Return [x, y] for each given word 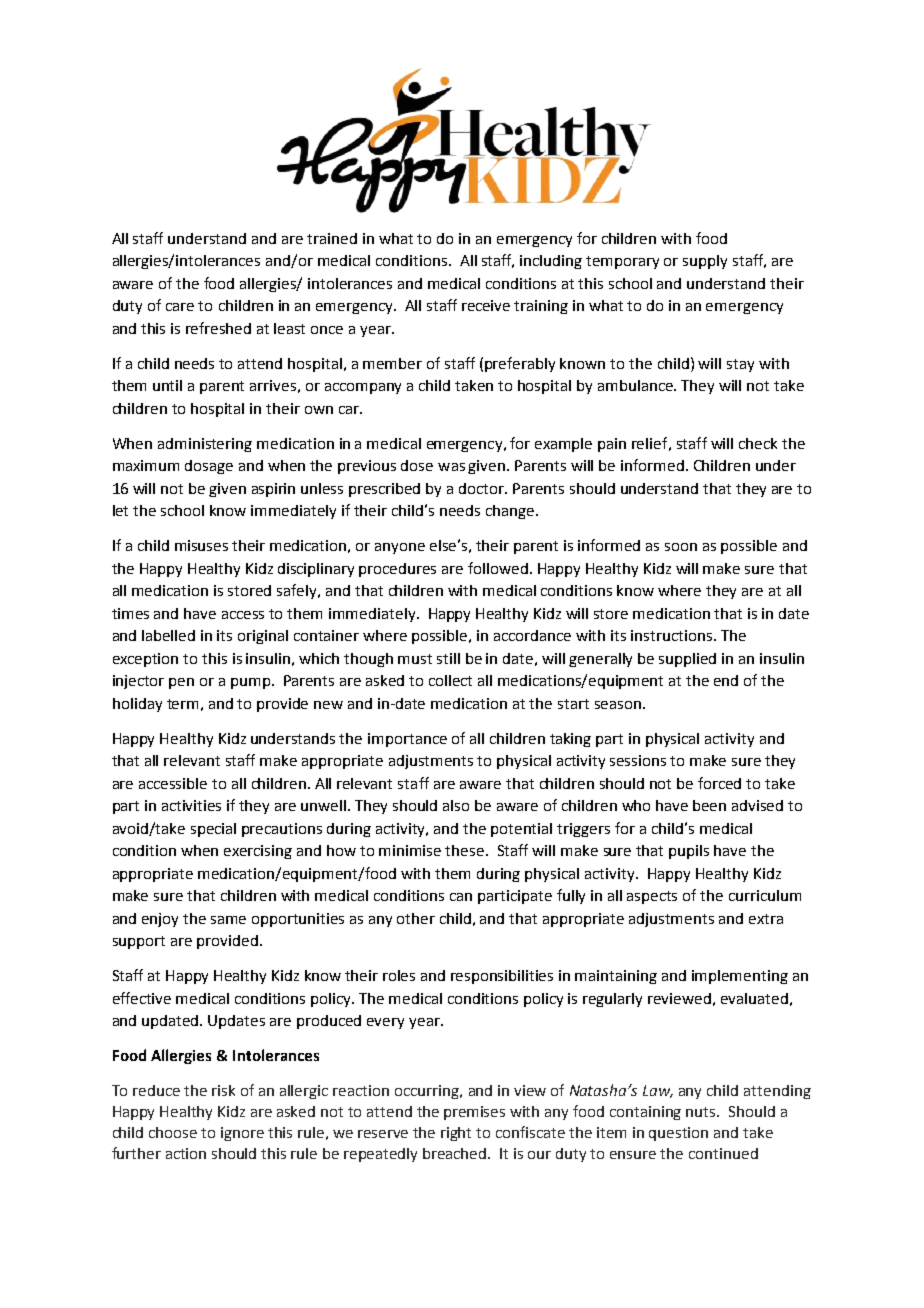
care [180, 307]
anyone [400, 548]
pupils [689, 852]
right [456, 1134]
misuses [201, 545]
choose [173, 1132]
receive [486, 305]
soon [681, 547]
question [678, 1134]
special [213, 830]
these [464, 850]
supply [705, 262]
